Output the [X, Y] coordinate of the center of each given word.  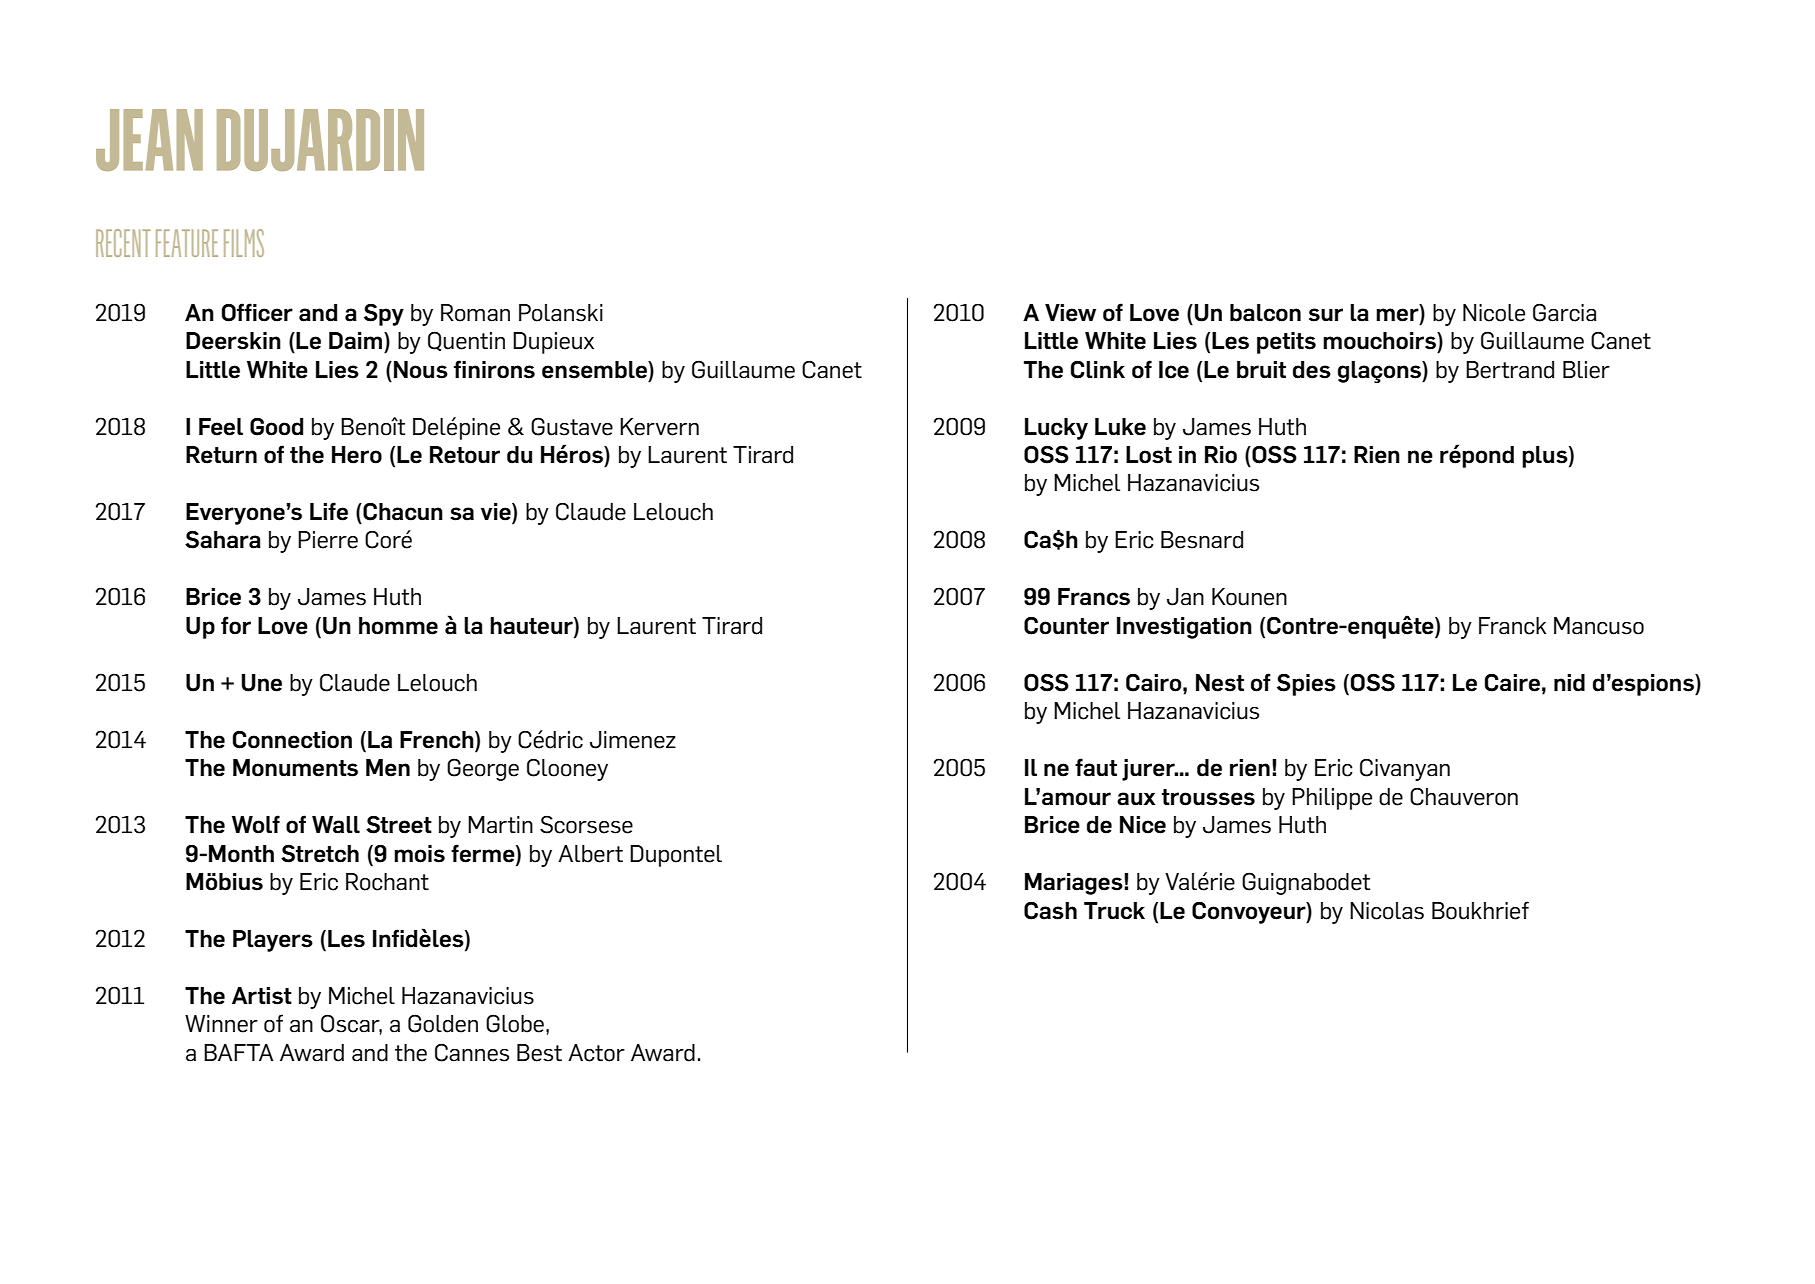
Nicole [1494, 313]
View [1070, 313]
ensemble [595, 370]
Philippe [1332, 799]
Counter [1066, 626]
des [1312, 370]
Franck [1512, 626]
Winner [221, 1024]
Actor [596, 1053]
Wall [336, 825]
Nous [421, 370]
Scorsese [586, 824]
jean [149, 140]
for [236, 625]
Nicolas [1387, 911]
